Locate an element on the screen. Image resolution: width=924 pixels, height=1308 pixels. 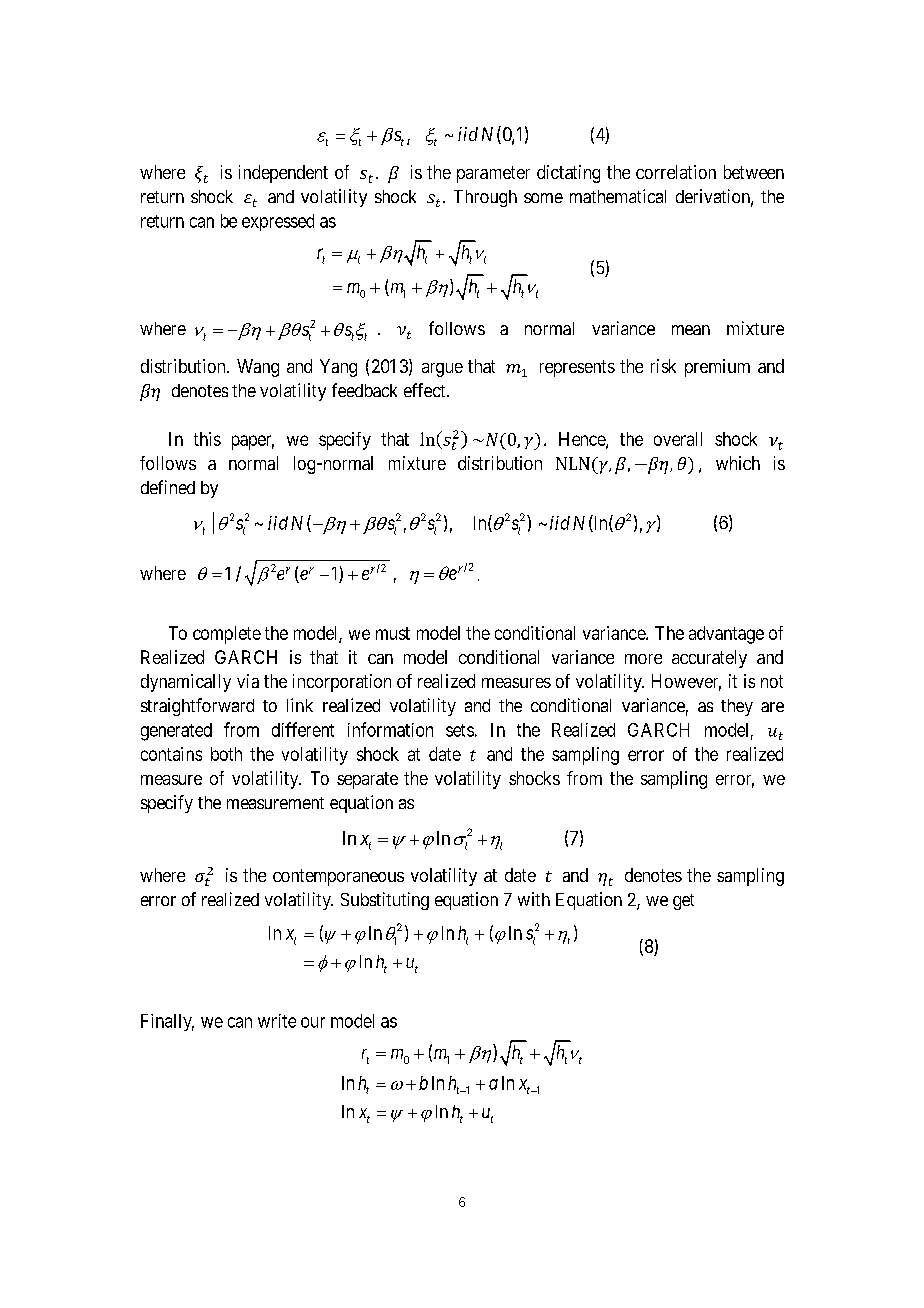
complete is located at coordinates (227, 635).
